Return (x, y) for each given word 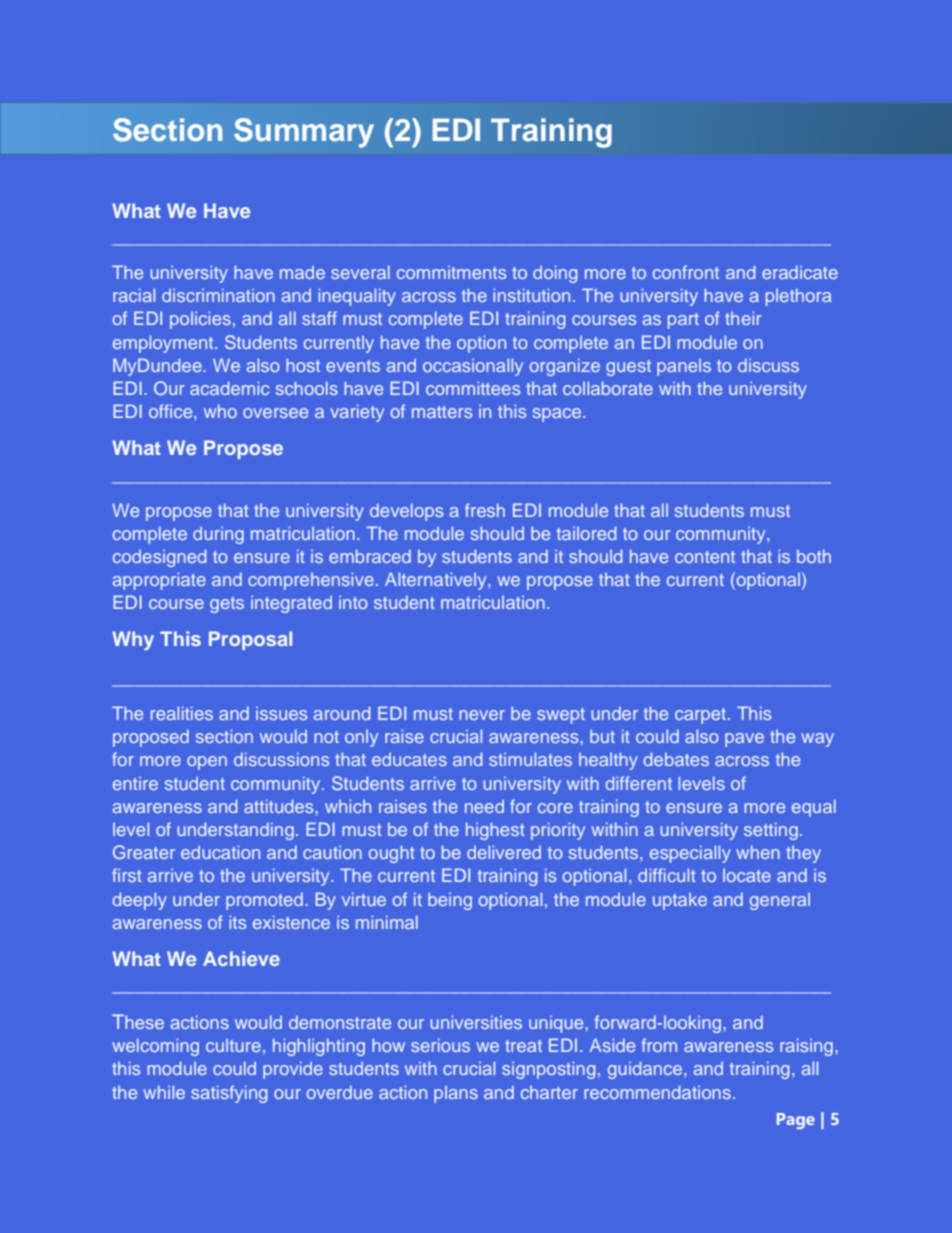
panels (684, 367)
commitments (451, 272)
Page (796, 1121)
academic (229, 388)
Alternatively (437, 581)
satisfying (229, 1094)
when (758, 852)
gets (227, 605)
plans (456, 1094)
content (705, 557)
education (220, 852)
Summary (304, 133)
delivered (504, 852)
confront (686, 272)
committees (473, 388)
